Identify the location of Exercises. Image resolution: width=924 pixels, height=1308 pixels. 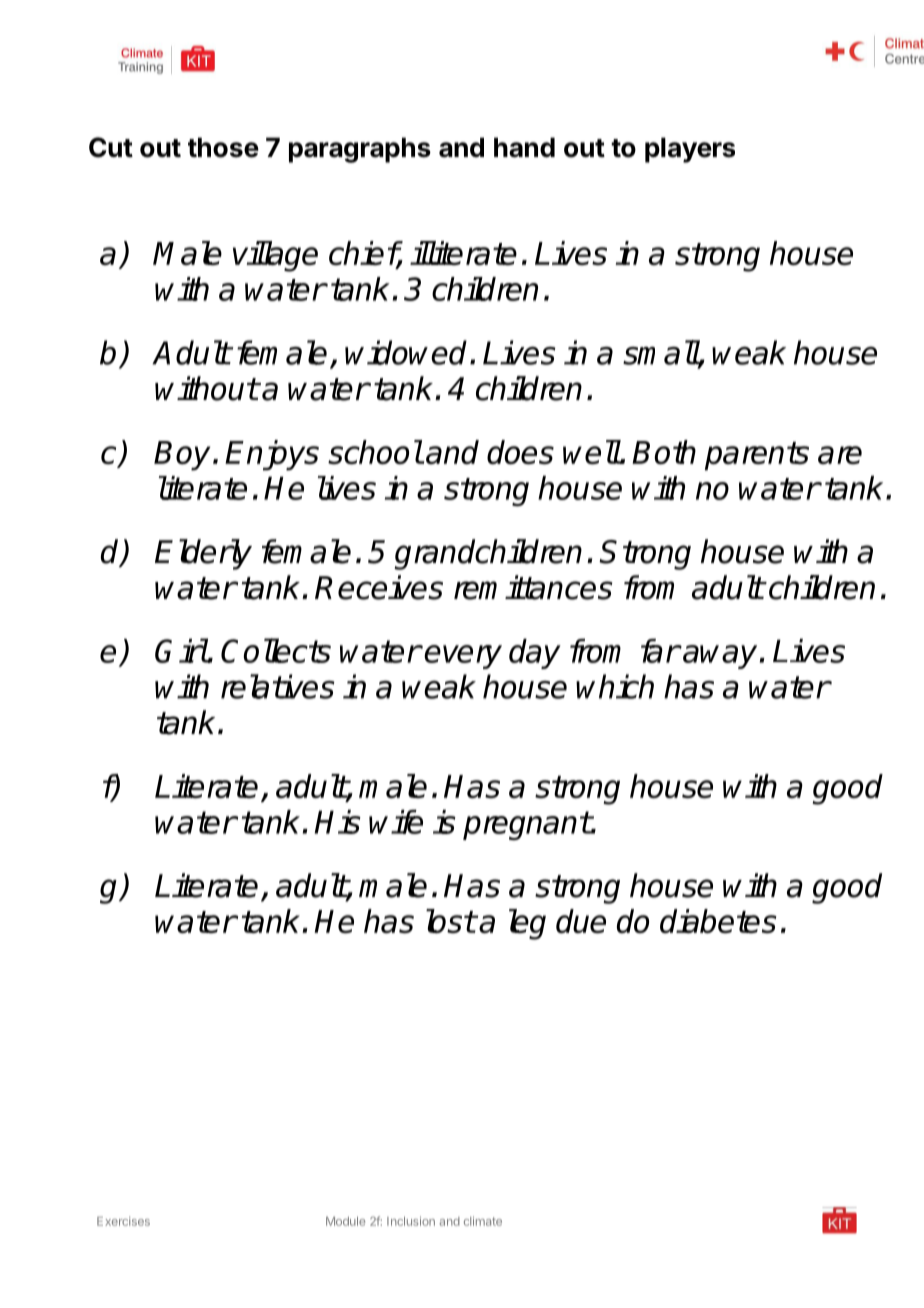
(123, 1221).
